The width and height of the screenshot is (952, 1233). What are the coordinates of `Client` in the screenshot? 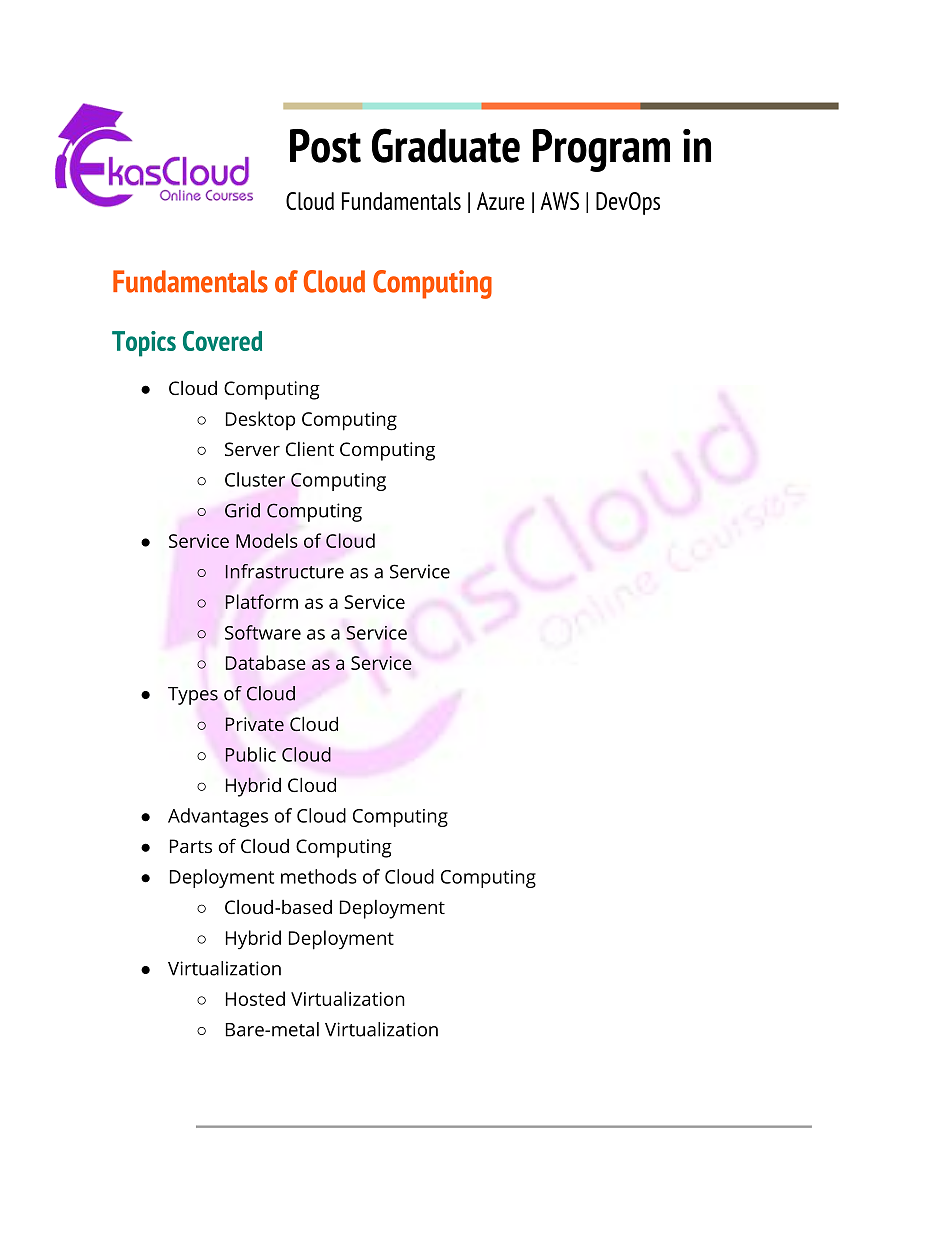 It's located at (310, 449).
